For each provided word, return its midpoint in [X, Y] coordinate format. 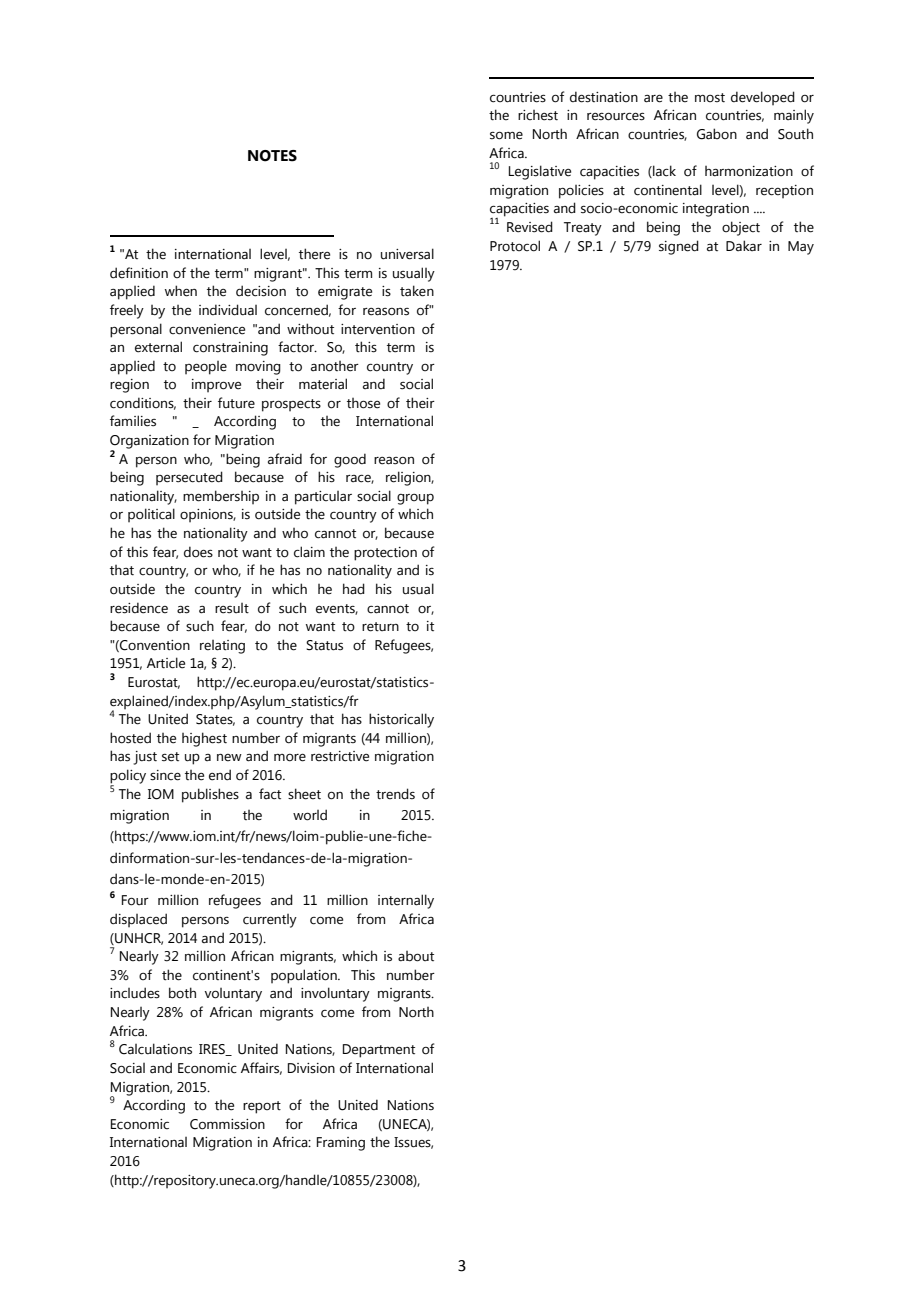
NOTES [272, 156]
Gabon [717, 134]
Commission [227, 1124]
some [506, 135]
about [416, 956]
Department [379, 1051]
